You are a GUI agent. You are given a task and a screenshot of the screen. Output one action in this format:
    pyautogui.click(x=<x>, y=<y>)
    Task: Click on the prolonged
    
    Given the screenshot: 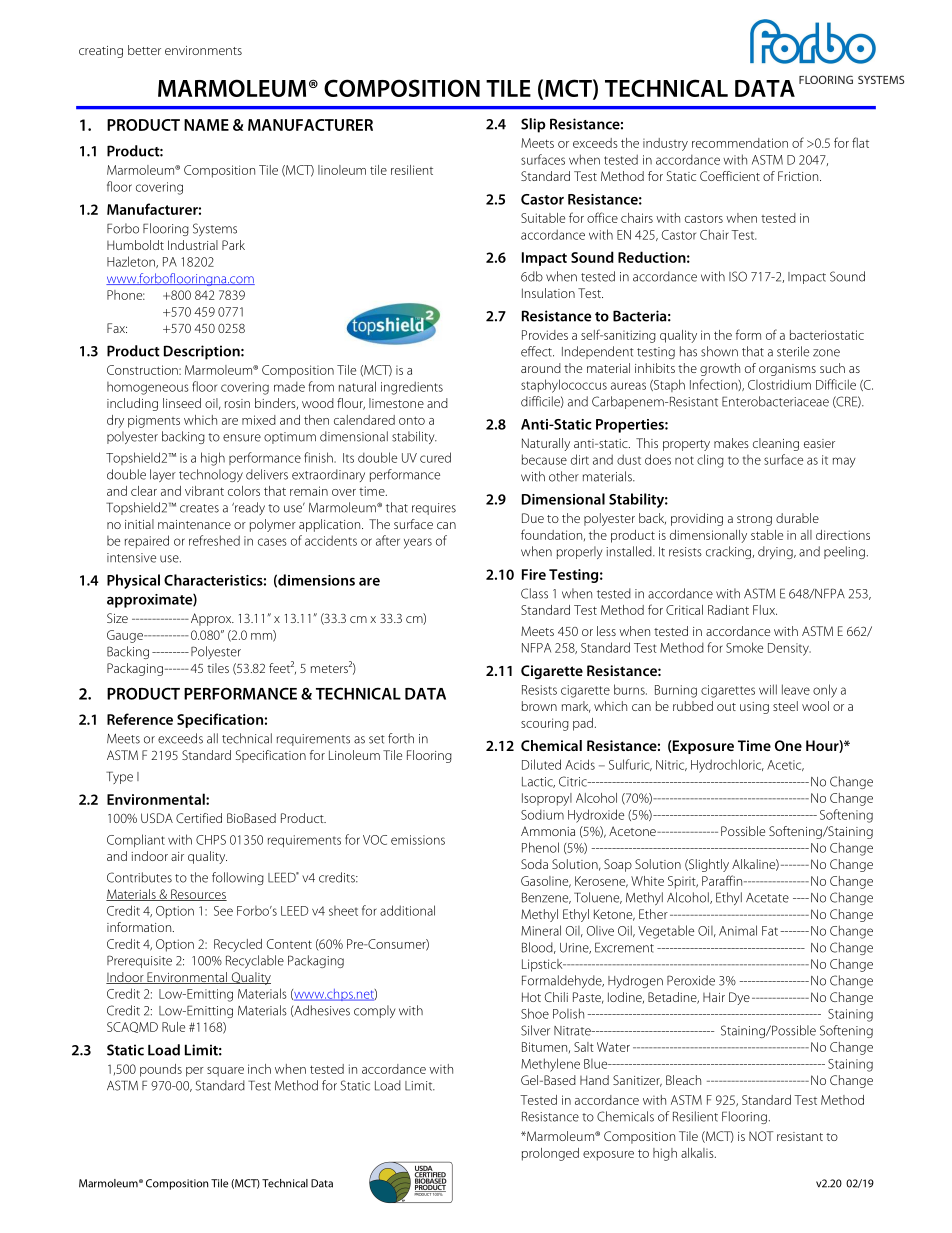 What is the action you would take?
    pyautogui.click(x=550, y=1154)
